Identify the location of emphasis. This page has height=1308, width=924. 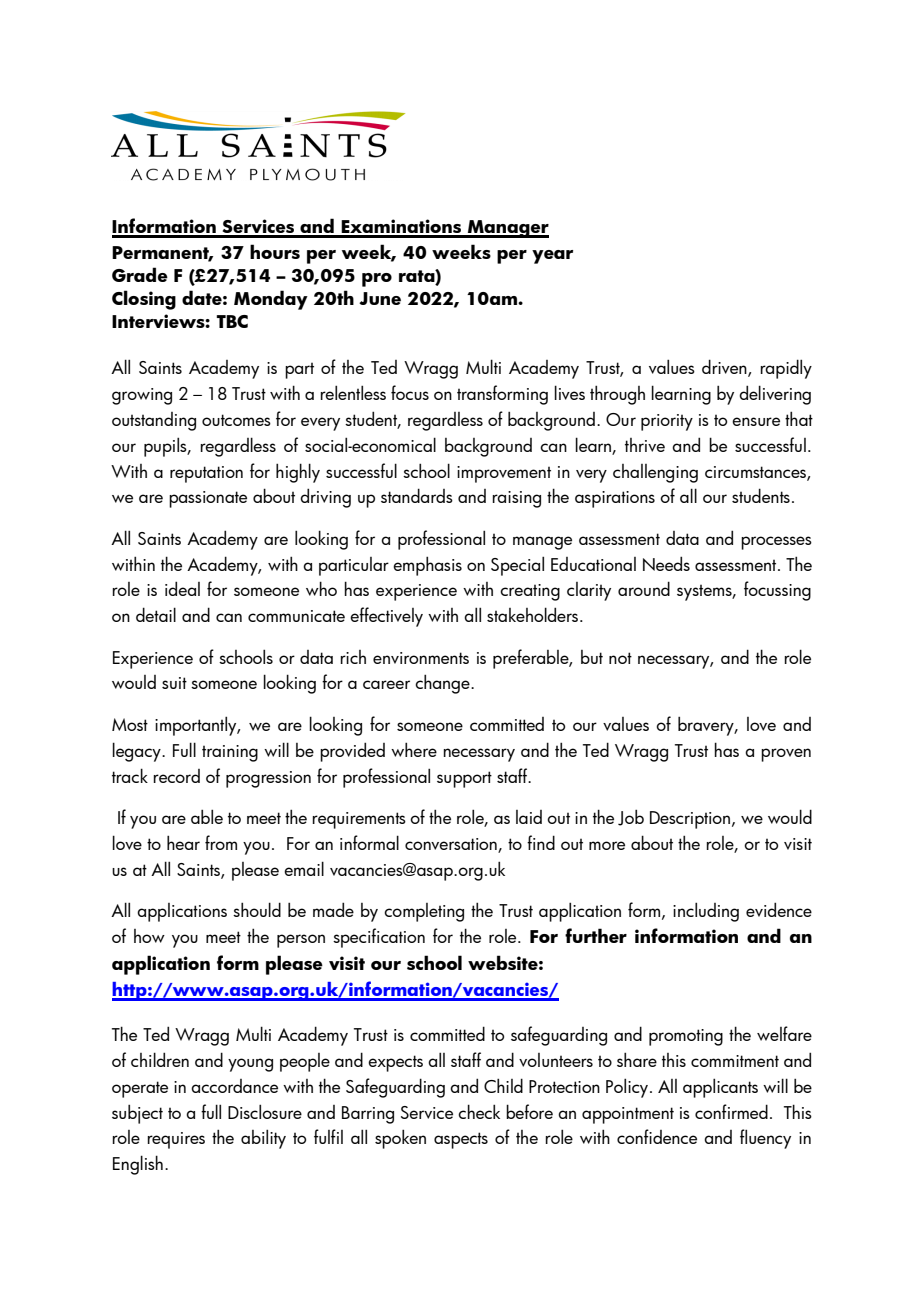
(427, 566).
